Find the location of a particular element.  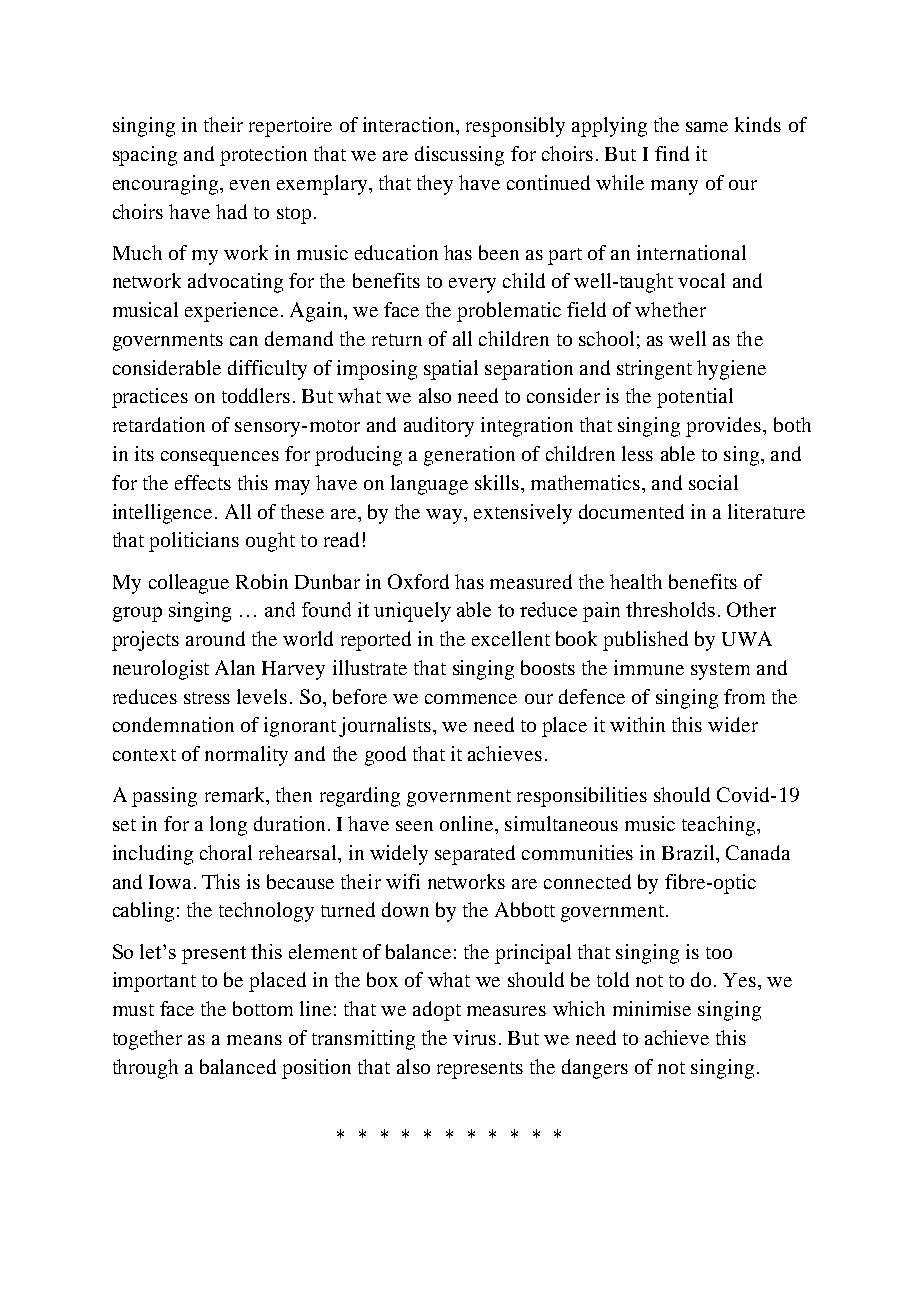

wider is located at coordinates (733, 724).
